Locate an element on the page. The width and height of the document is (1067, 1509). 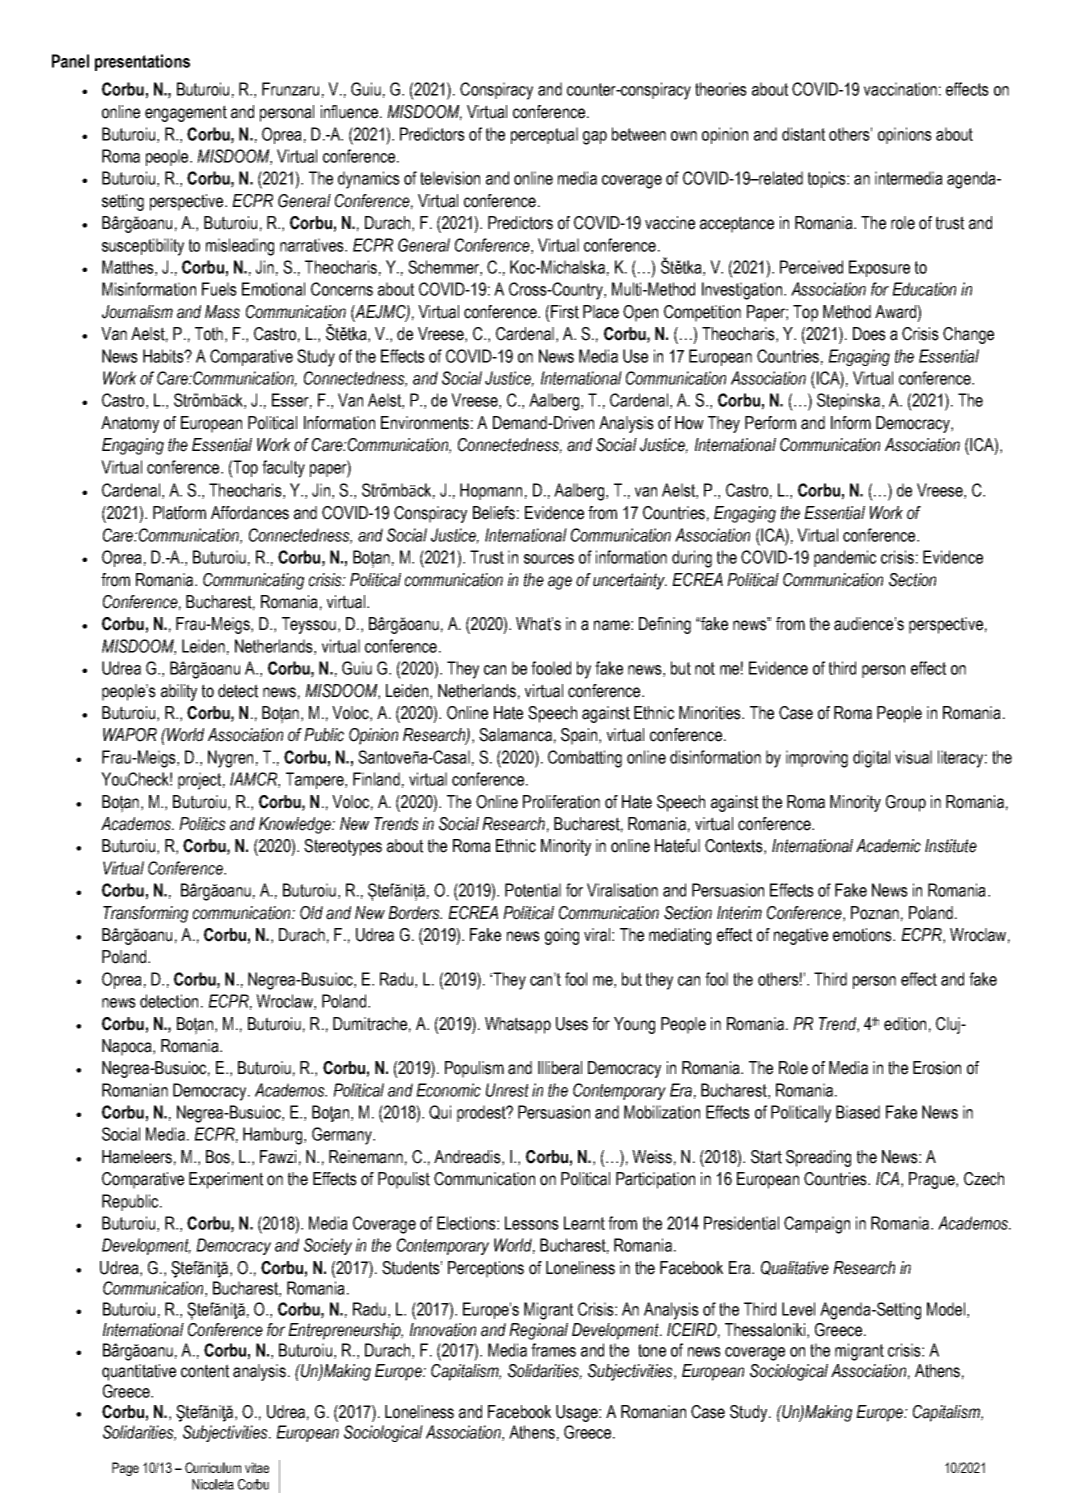
frames is located at coordinates (553, 1350).
